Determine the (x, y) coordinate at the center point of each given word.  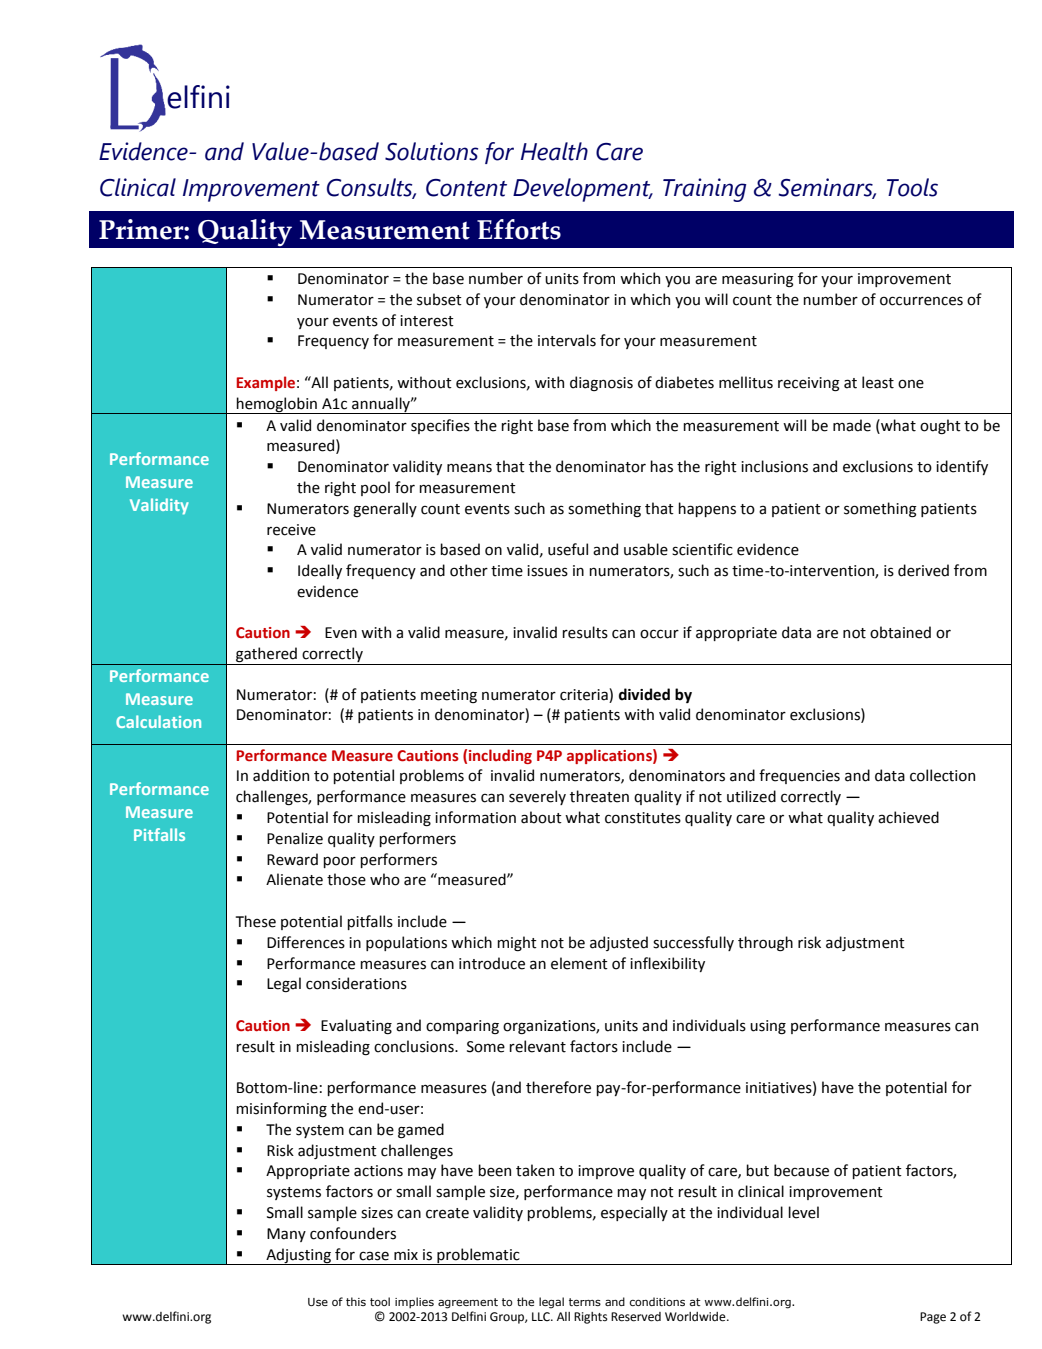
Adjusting (298, 1256)
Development (583, 190)
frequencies (799, 776)
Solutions (431, 151)
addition (281, 775)
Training (705, 190)
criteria (585, 694)
